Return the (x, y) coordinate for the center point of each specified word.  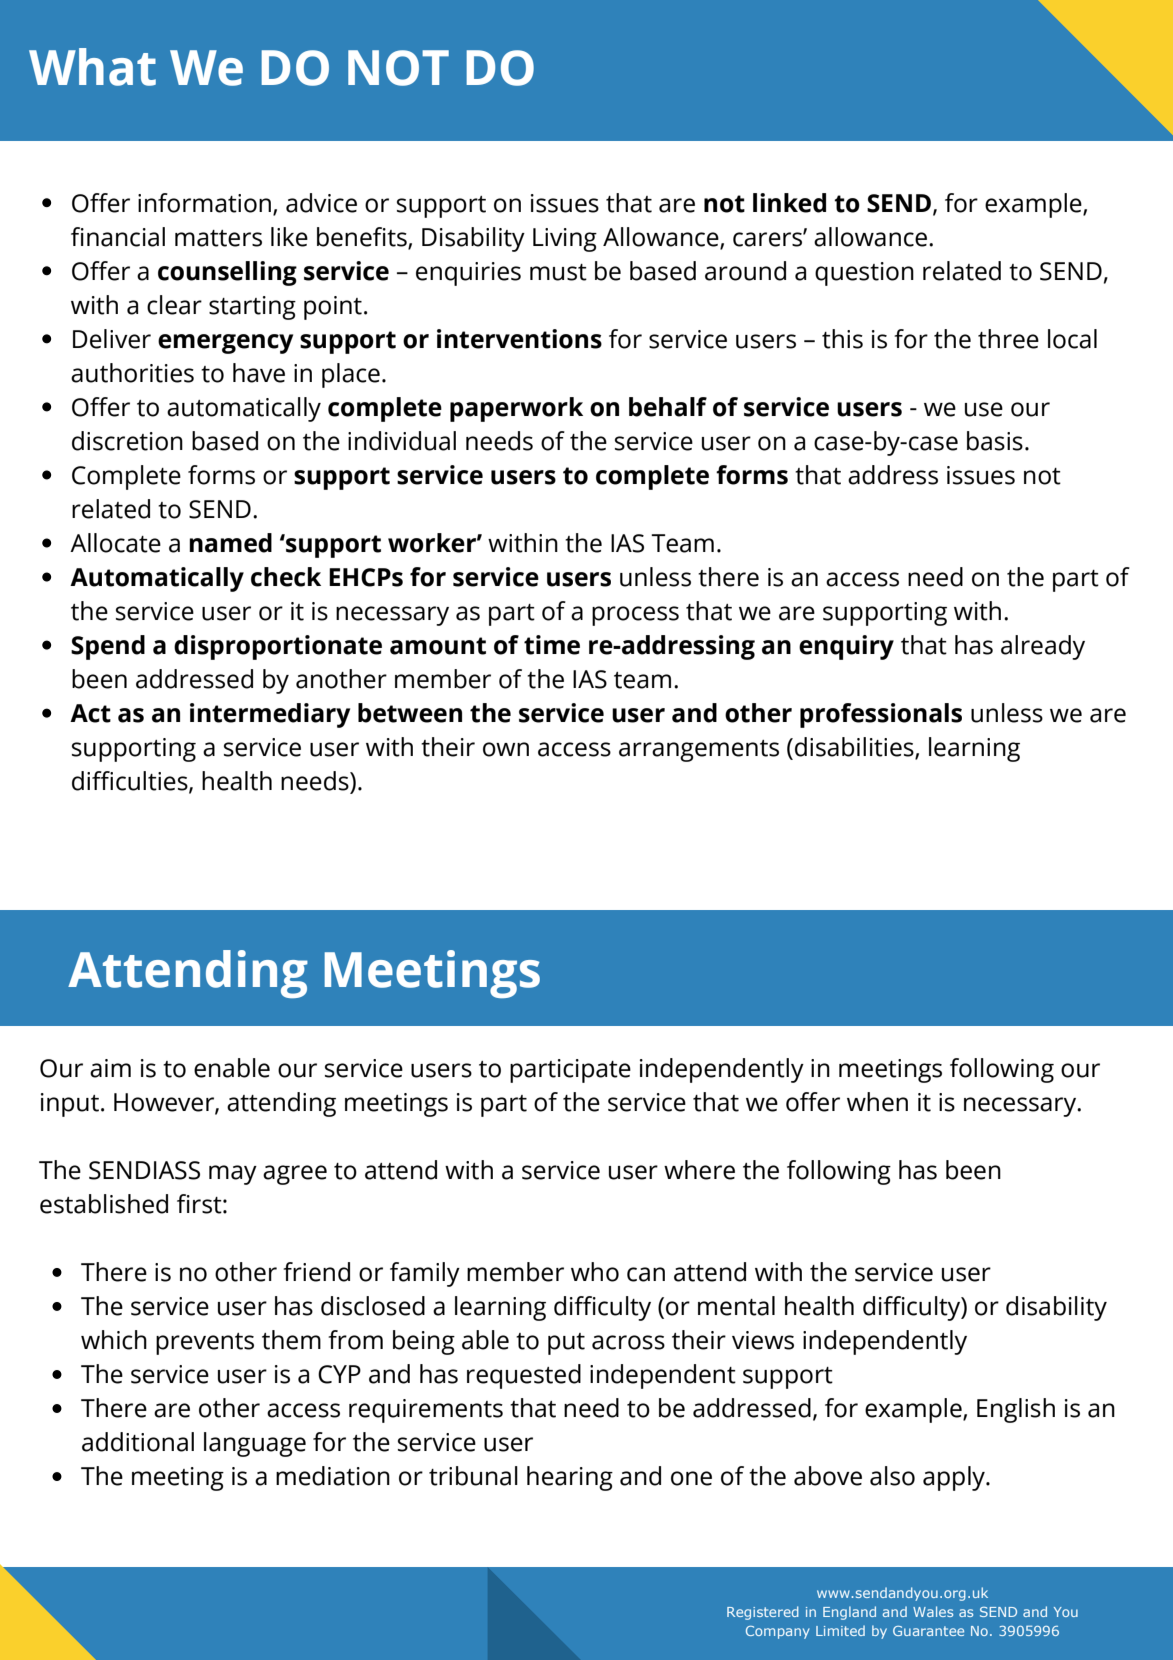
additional (138, 1442)
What (92, 67)
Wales (933, 1611)
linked (789, 203)
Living (565, 240)
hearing (570, 1478)
